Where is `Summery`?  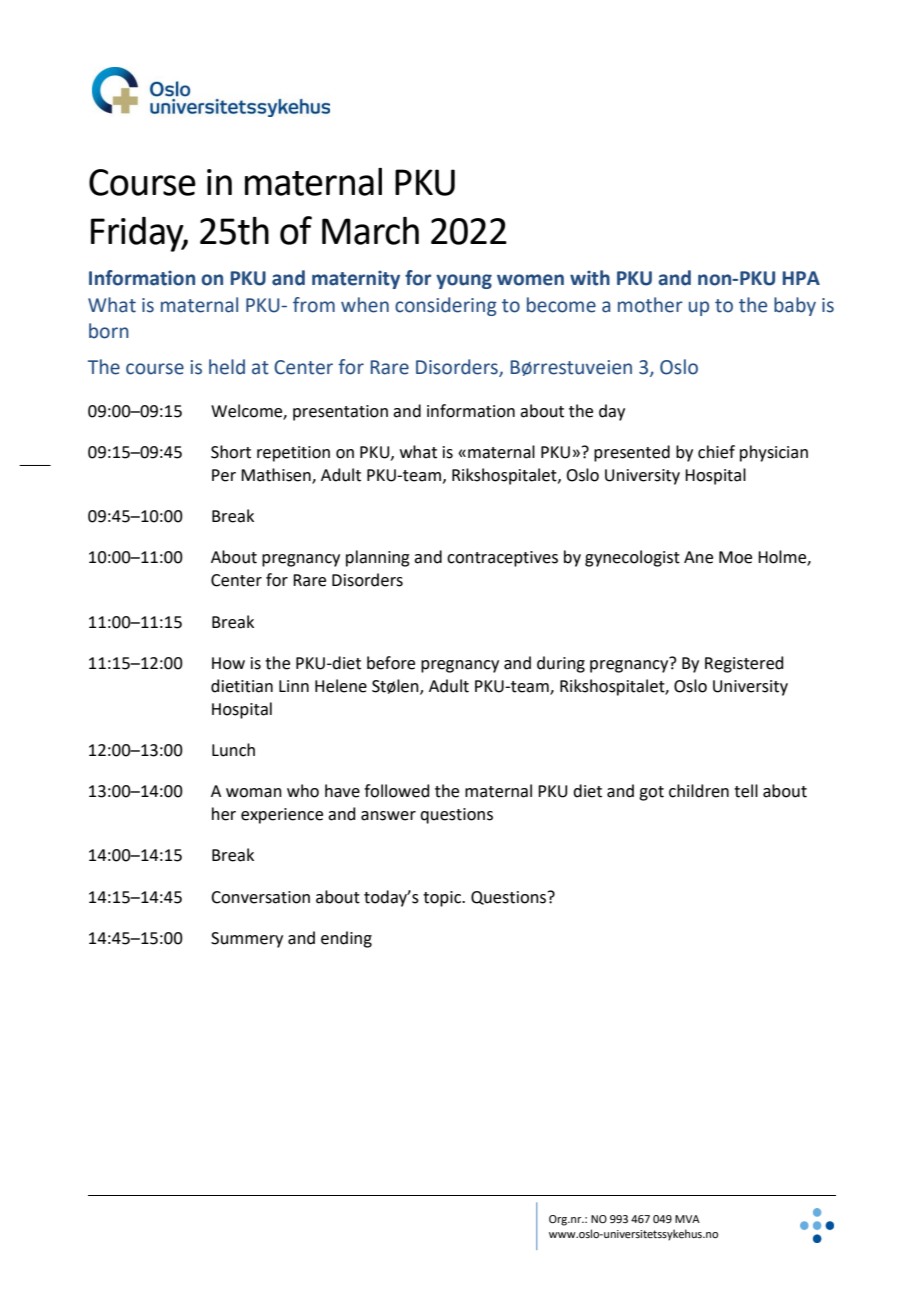
Summery is located at coordinates (247, 940).
